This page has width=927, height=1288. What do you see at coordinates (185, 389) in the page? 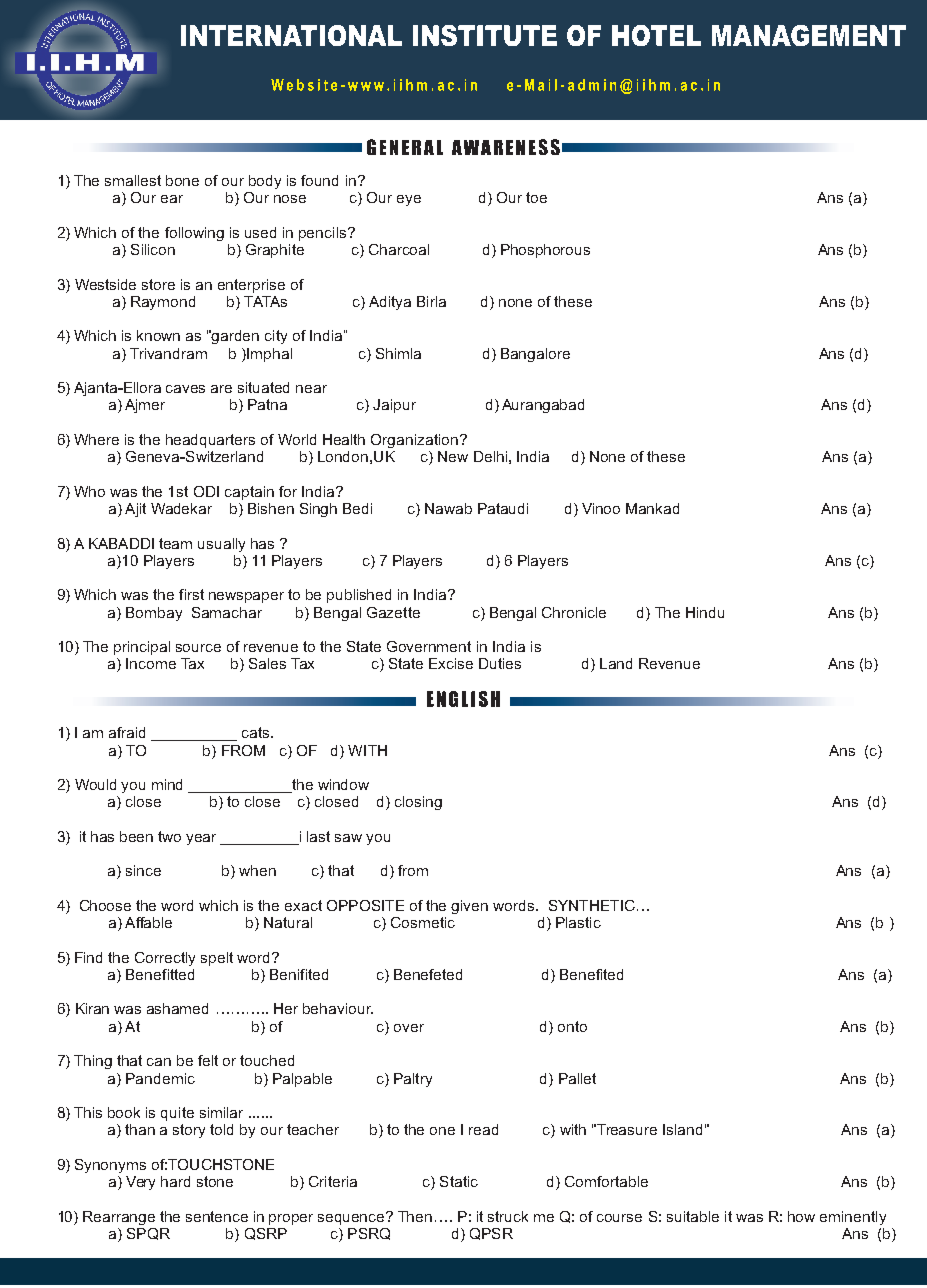
I see `caves` at bounding box center [185, 389].
